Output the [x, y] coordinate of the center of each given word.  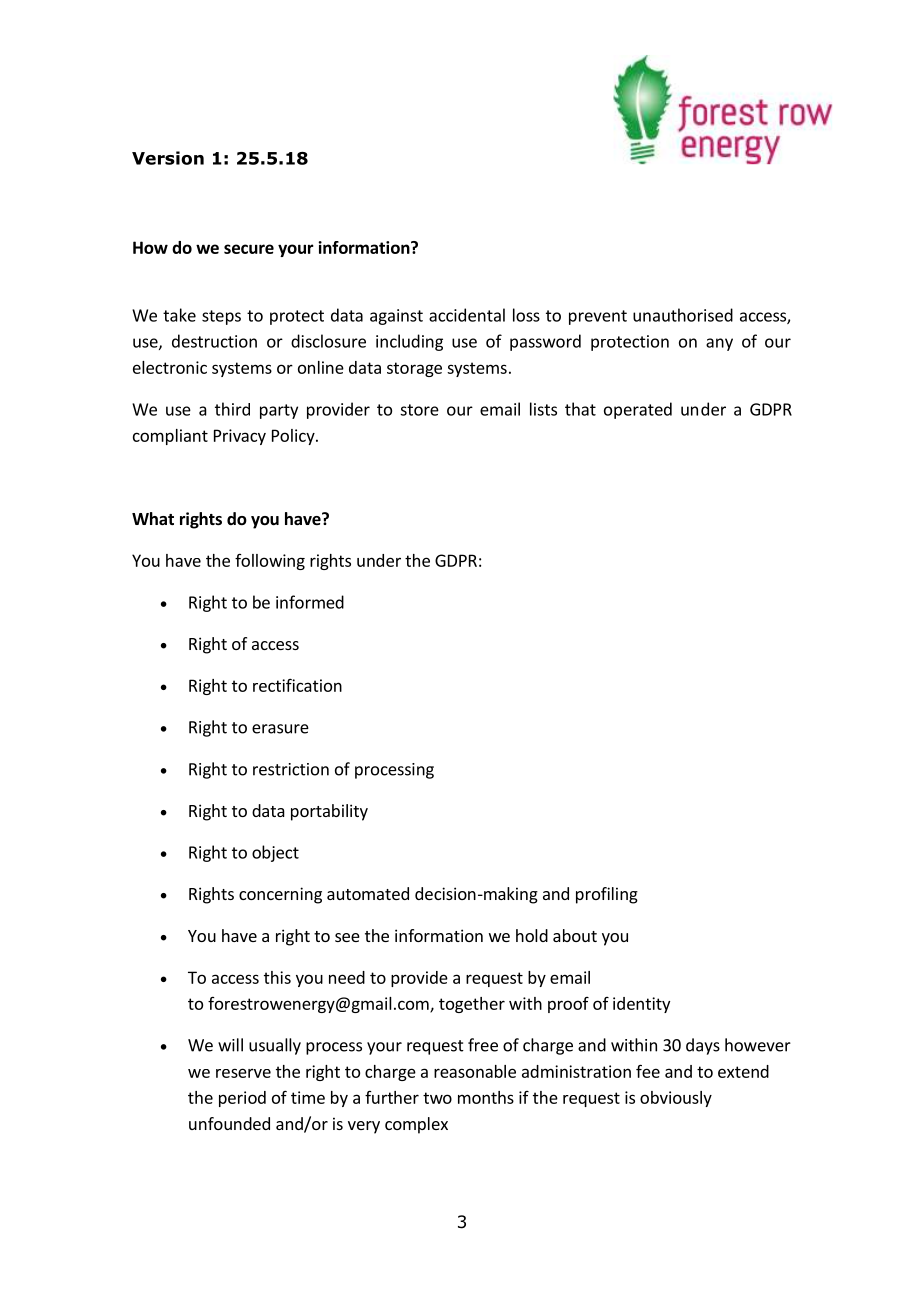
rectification [297, 685]
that [580, 409]
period [242, 1099]
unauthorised [683, 315]
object [275, 853]
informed [310, 602]
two [437, 1098]
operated [638, 410]
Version [168, 158]
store [419, 410]
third [232, 409]
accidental [467, 315]
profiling [607, 895]
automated [368, 893]
